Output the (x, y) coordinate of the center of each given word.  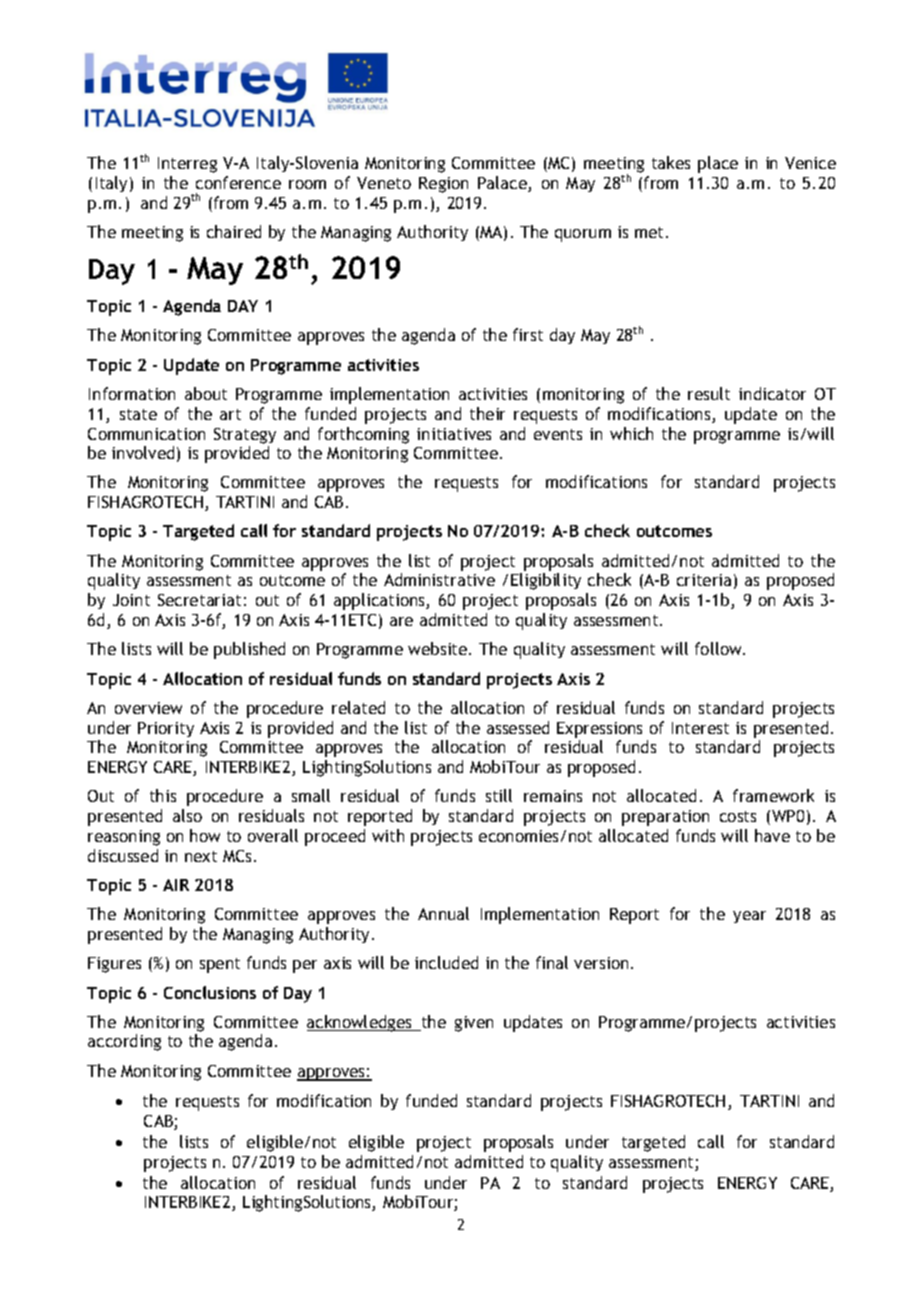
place (718, 164)
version (601, 963)
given (474, 1024)
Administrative (439, 579)
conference (238, 182)
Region (443, 185)
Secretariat (199, 600)
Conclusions (210, 992)
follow (719, 648)
